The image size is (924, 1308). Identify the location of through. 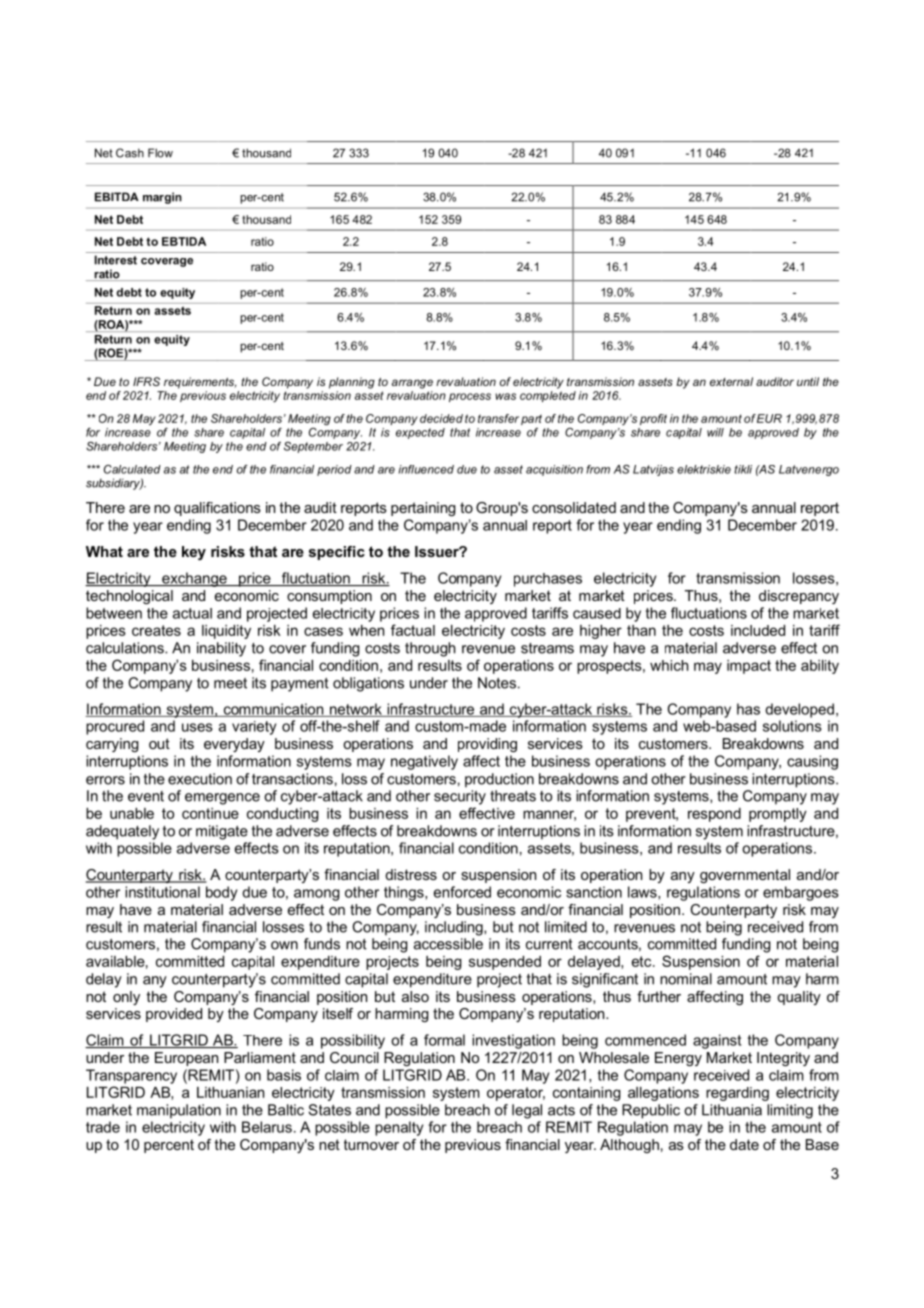
(430, 649).
